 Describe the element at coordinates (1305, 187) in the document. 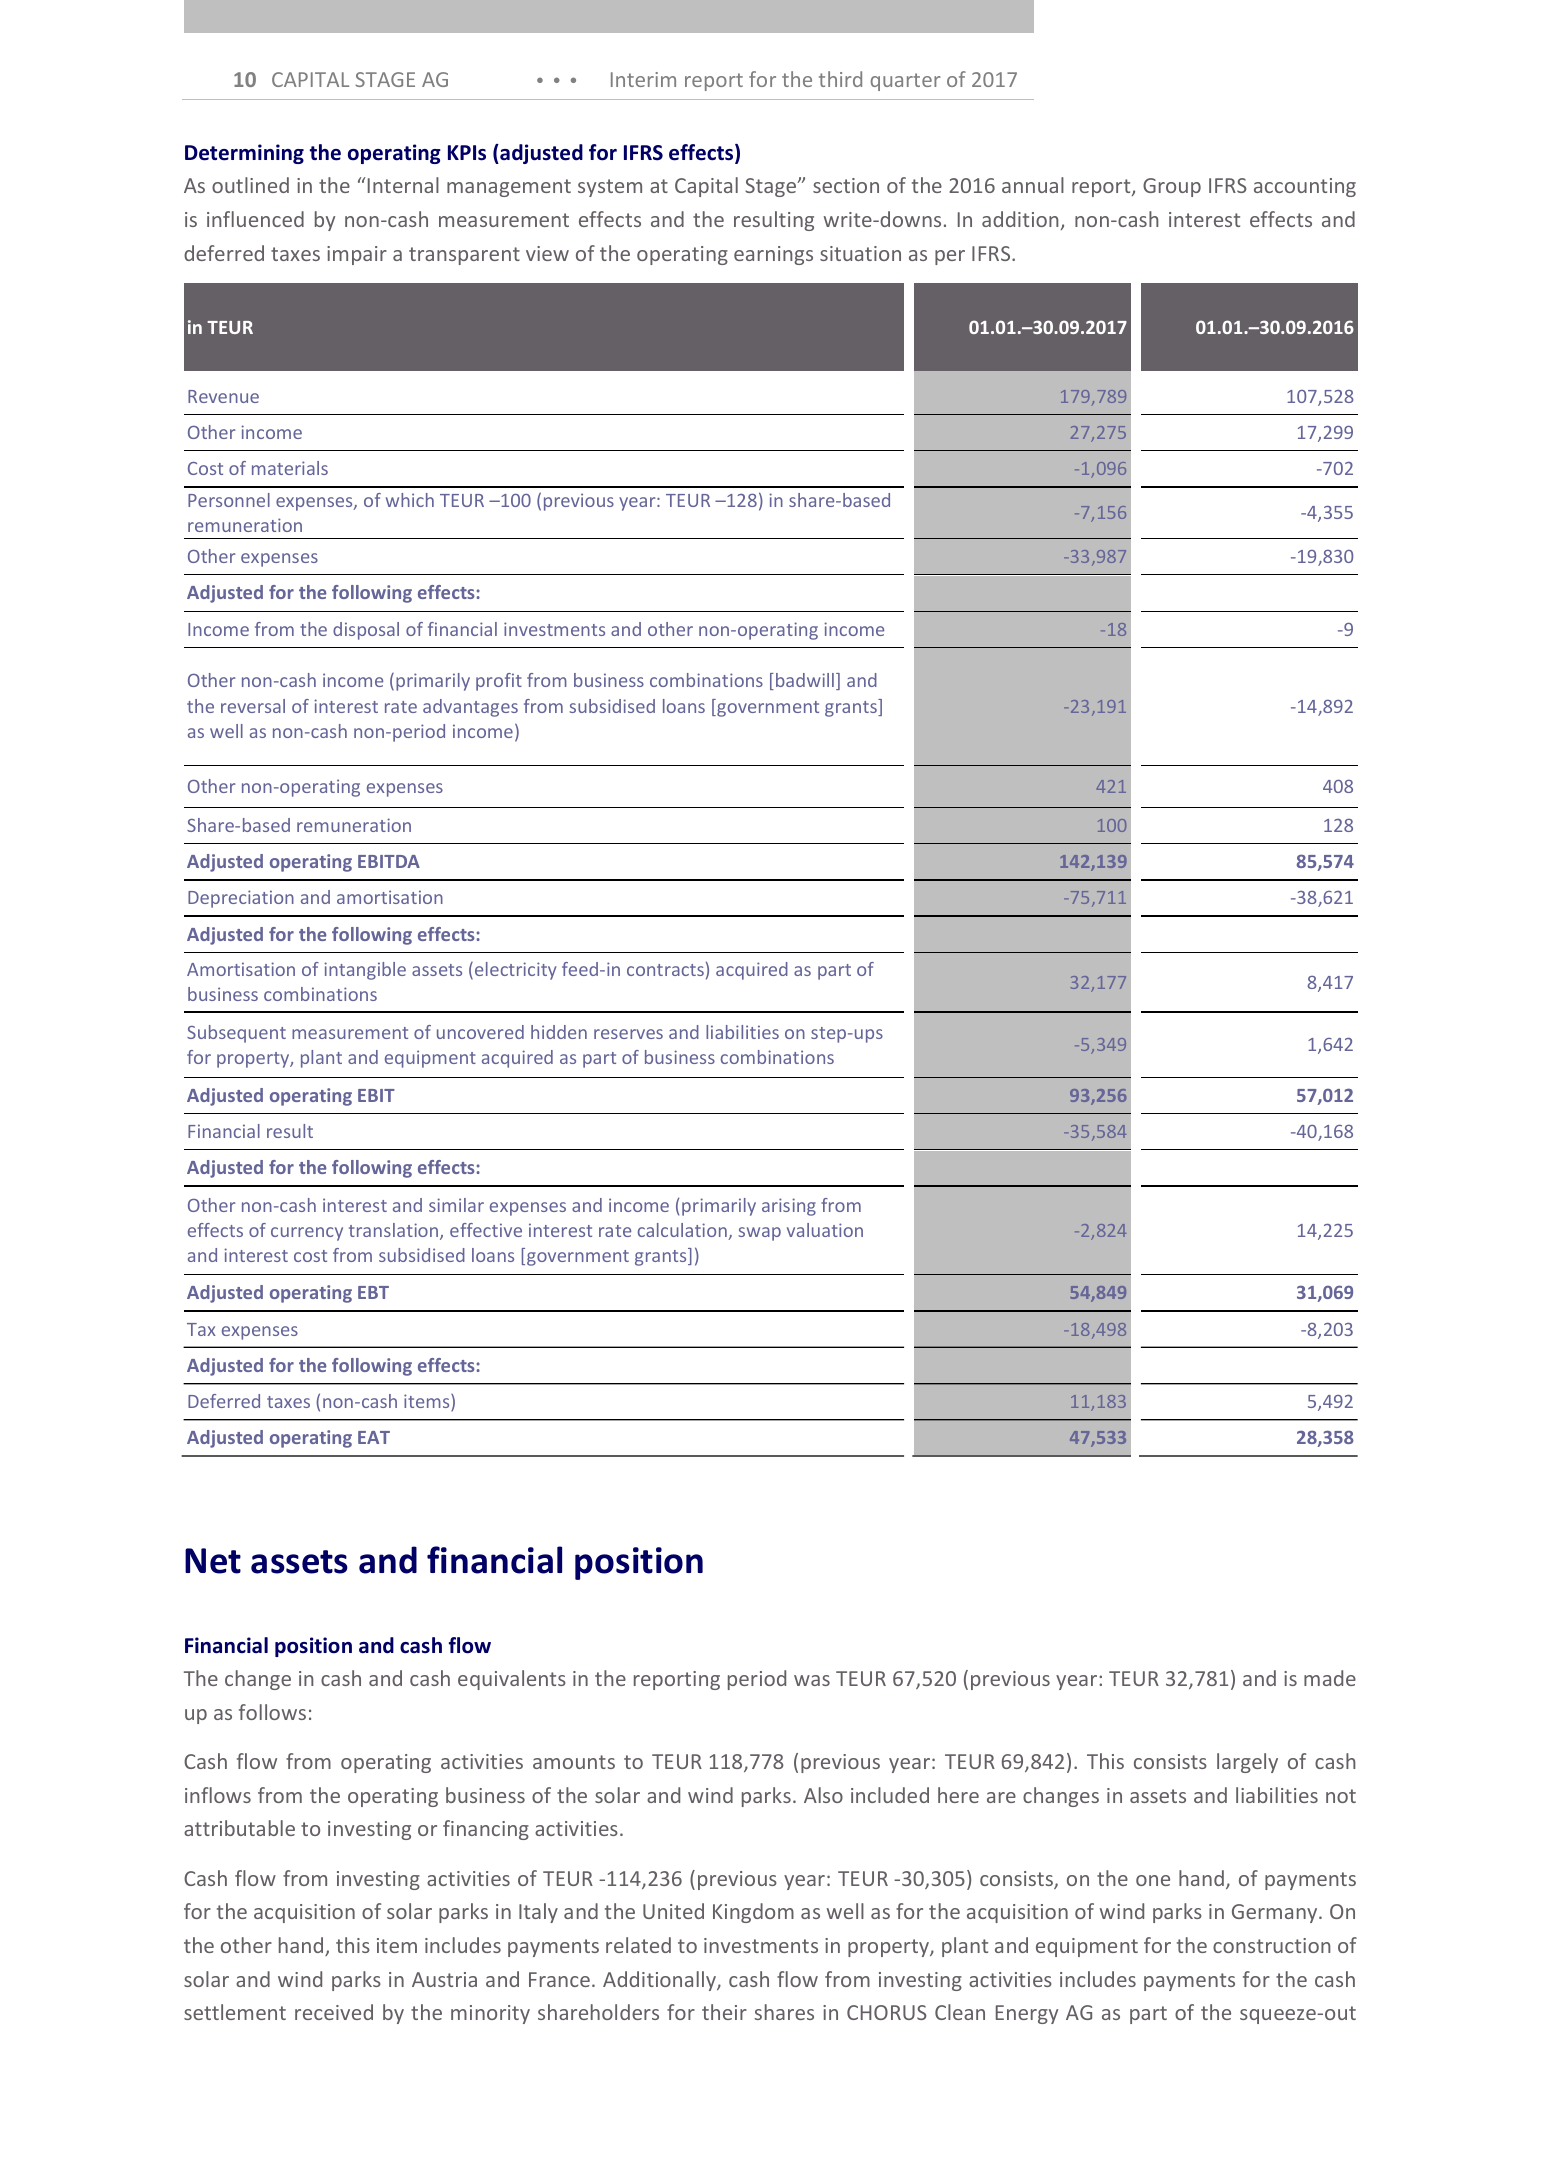

I see `accounting` at that location.
